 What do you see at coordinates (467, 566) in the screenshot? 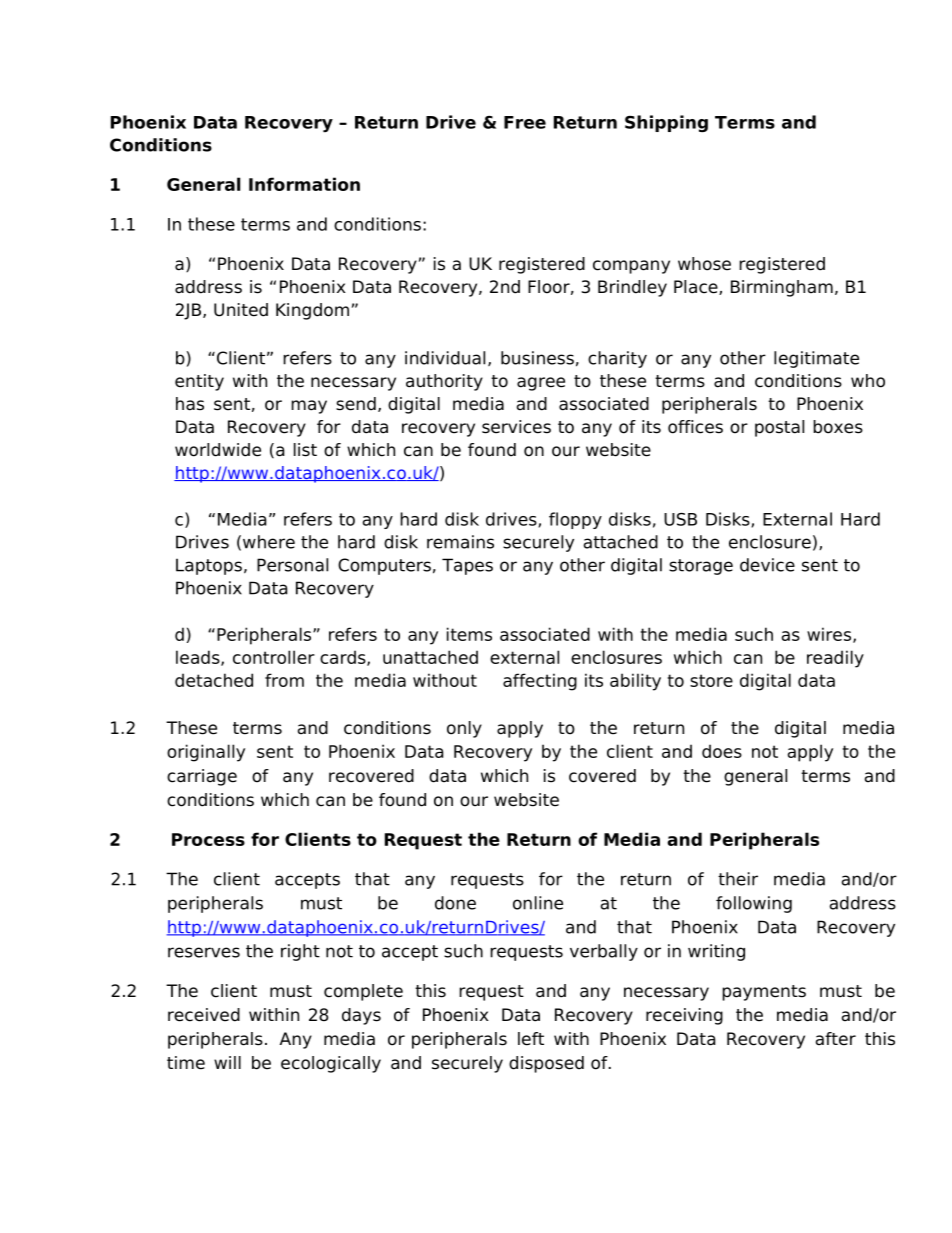
I see `Tapes` at bounding box center [467, 566].
